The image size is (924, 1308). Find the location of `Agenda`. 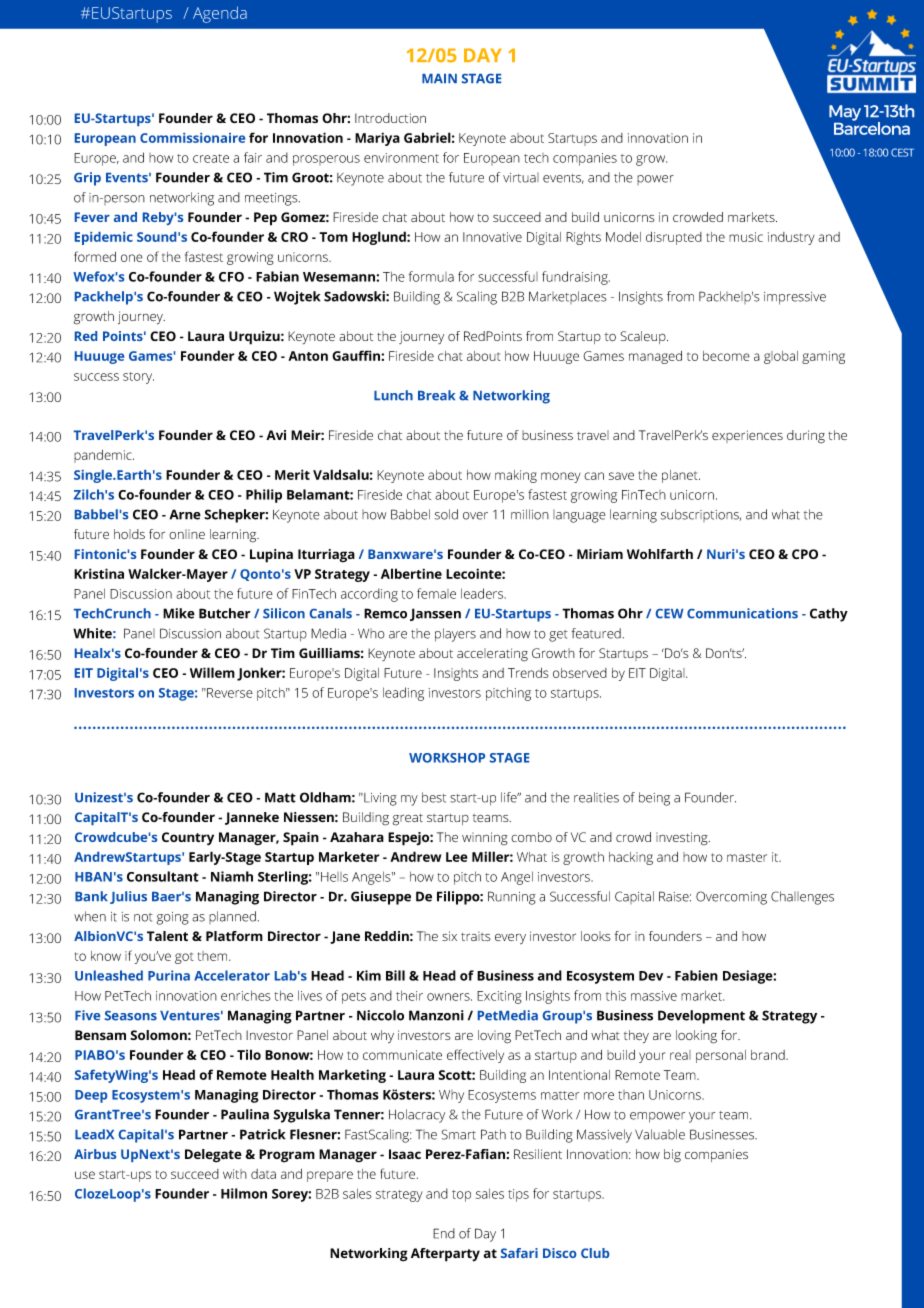

Agenda is located at coordinates (220, 14).
